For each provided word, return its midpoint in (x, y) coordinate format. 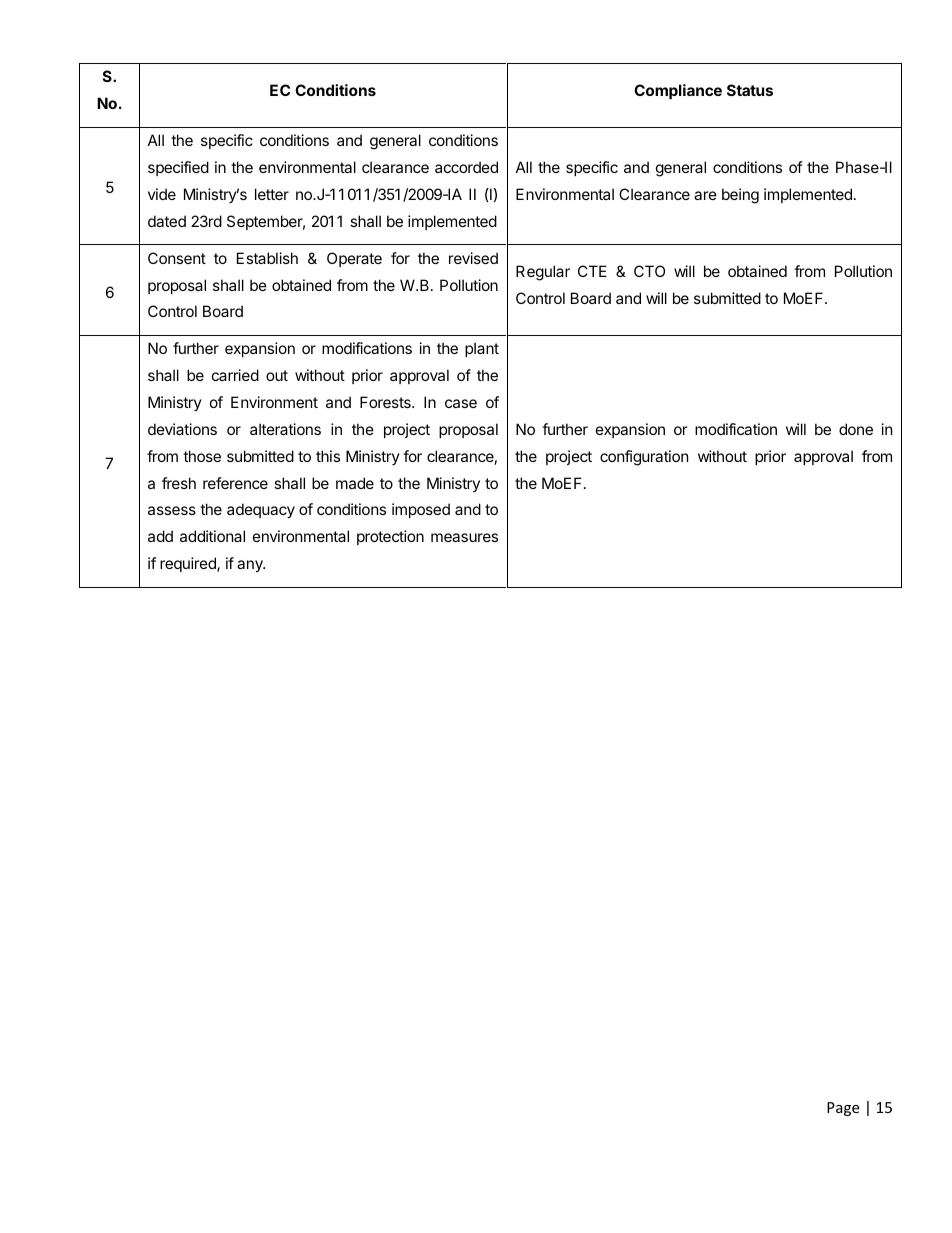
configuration (644, 458)
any (251, 566)
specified (178, 168)
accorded (466, 167)
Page (843, 1109)
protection (390, 537)
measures (464, 537)
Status (750, 90)
